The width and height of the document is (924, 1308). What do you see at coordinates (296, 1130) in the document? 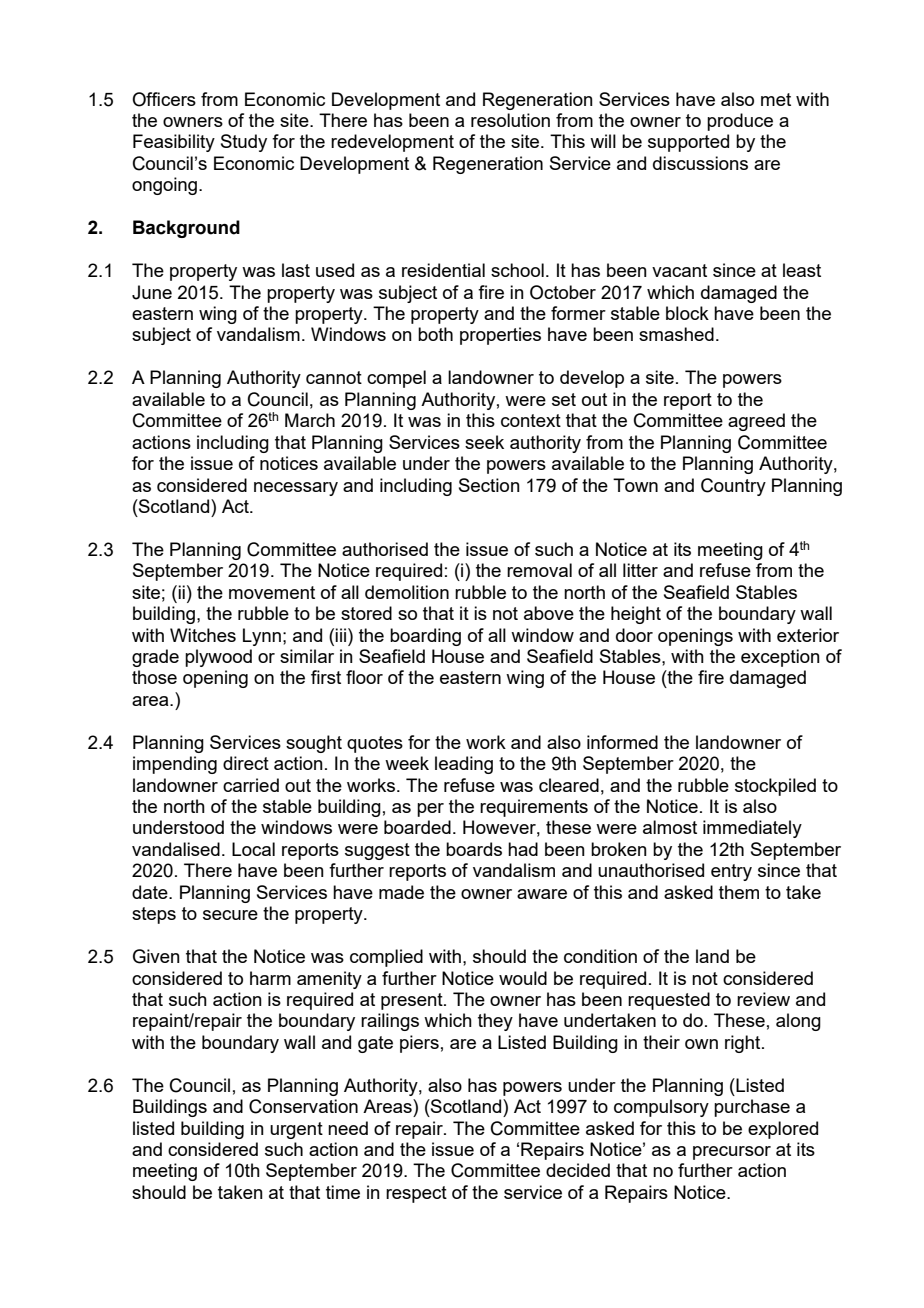
I see `urgent` at bounding box center [296, 1130].
